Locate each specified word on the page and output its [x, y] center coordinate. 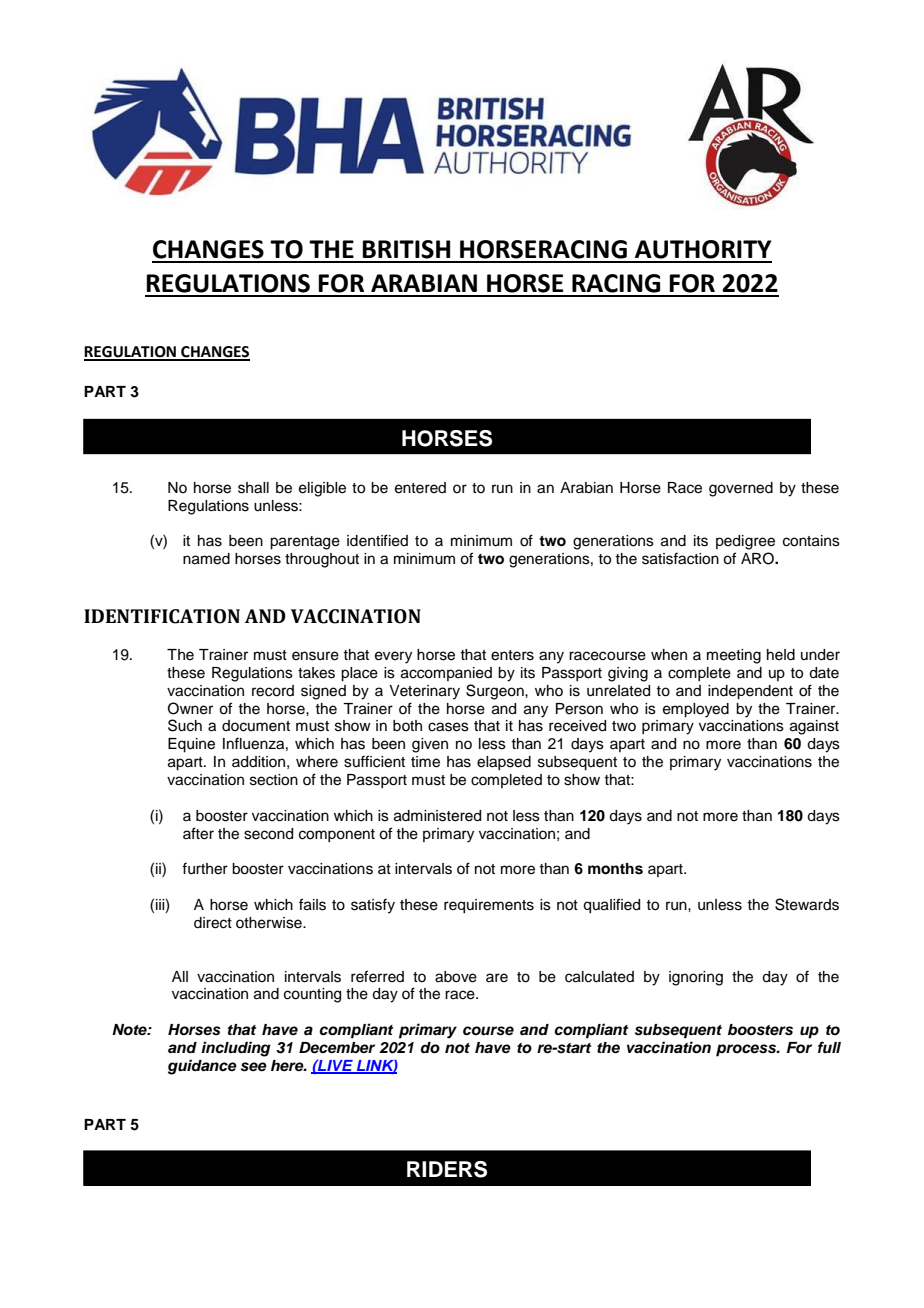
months [615, 869]
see [254, 1067]
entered [420, 488]
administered [437, 816]
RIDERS [447, 1169]
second [268, 834]
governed [741, 489]
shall [253, 488]
